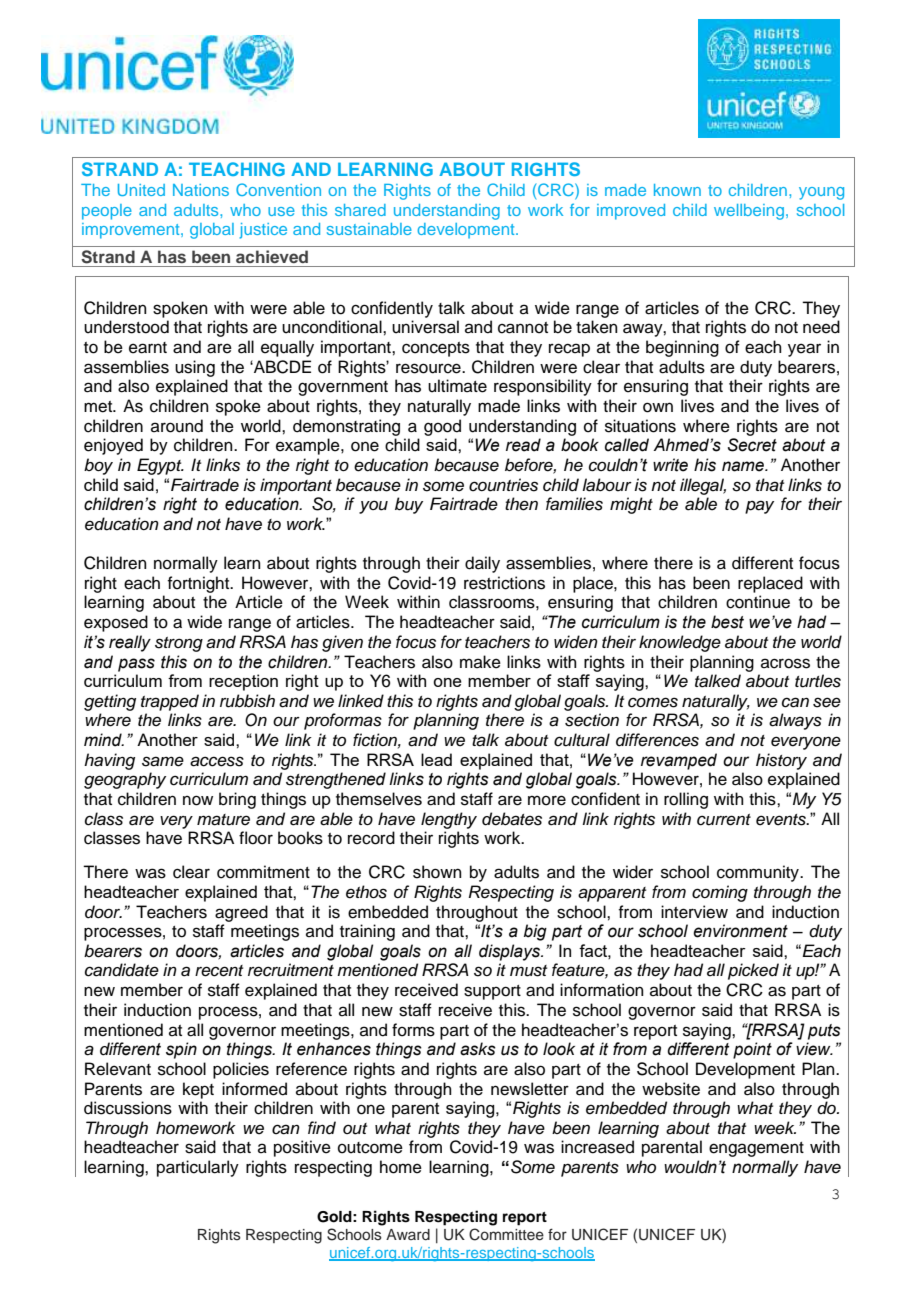 The height and width of the screenshot is (1308, 924). I want to click on pay, so click(759, 507).
